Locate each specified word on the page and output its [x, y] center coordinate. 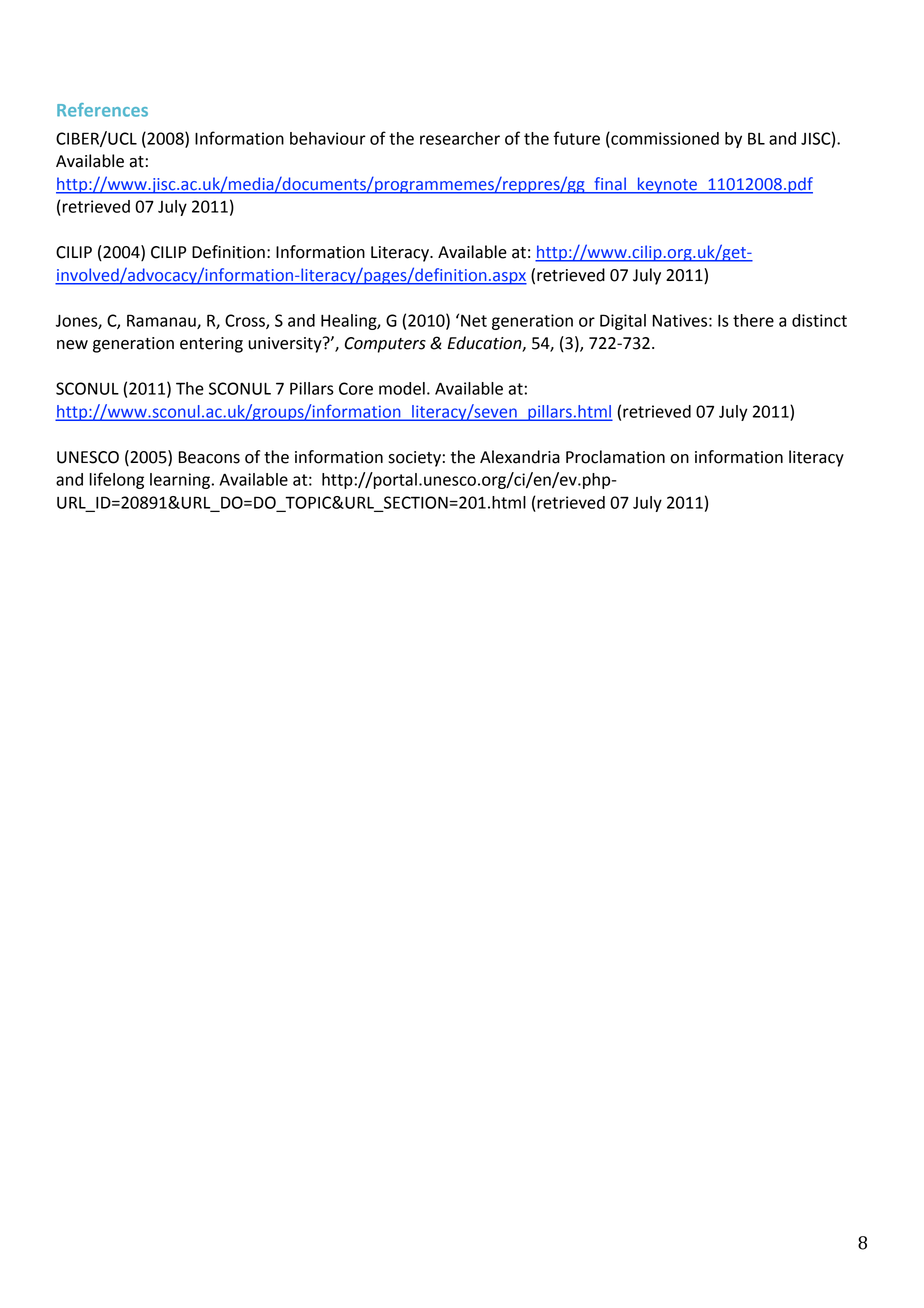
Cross [246, 321]
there [753, 320]
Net [474, 320]
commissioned [664, 139]
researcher [460, 138]
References [102, 110]
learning [180, 481]
